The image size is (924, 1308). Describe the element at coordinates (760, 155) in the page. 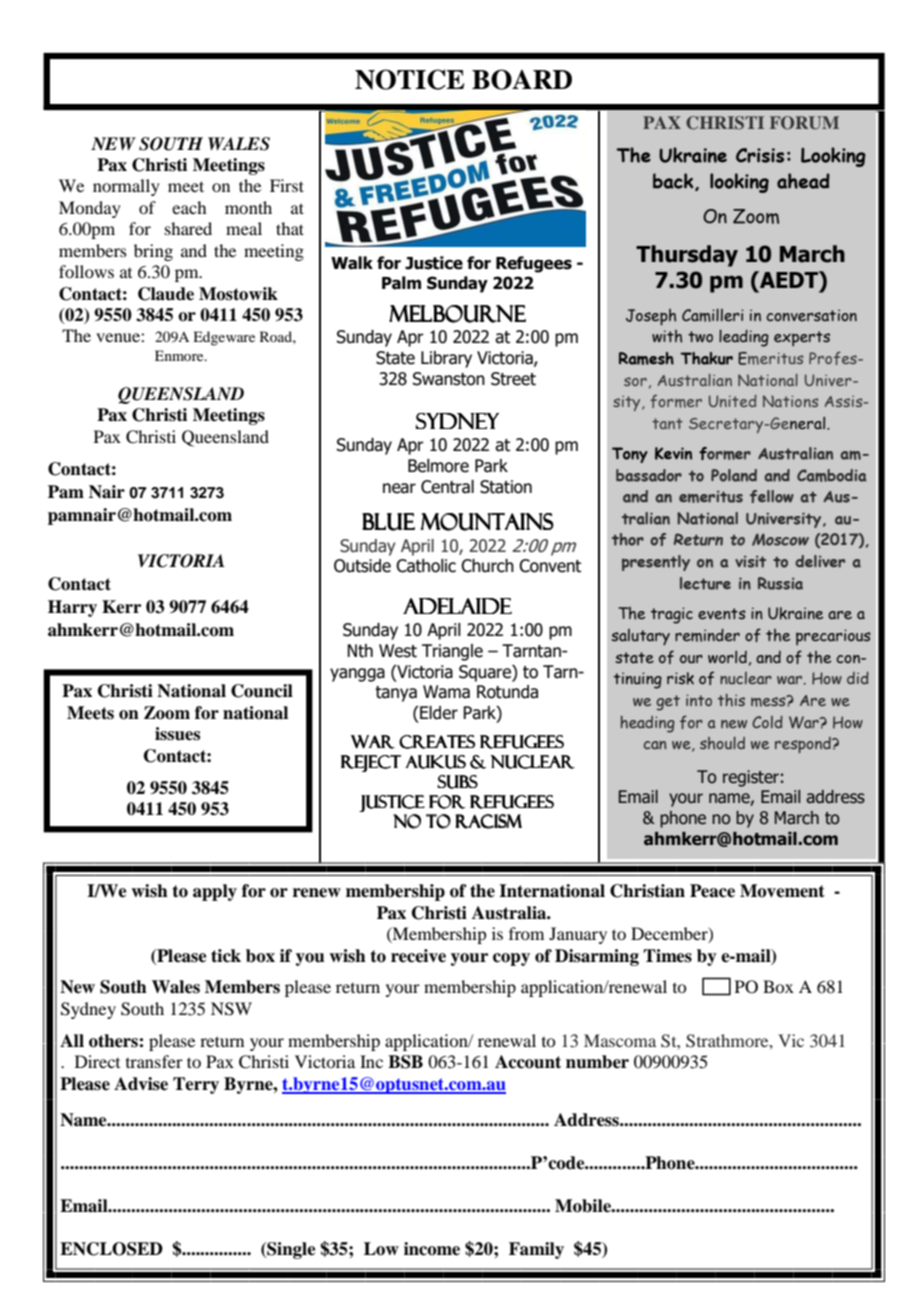

I see `Crisis` at that location.
